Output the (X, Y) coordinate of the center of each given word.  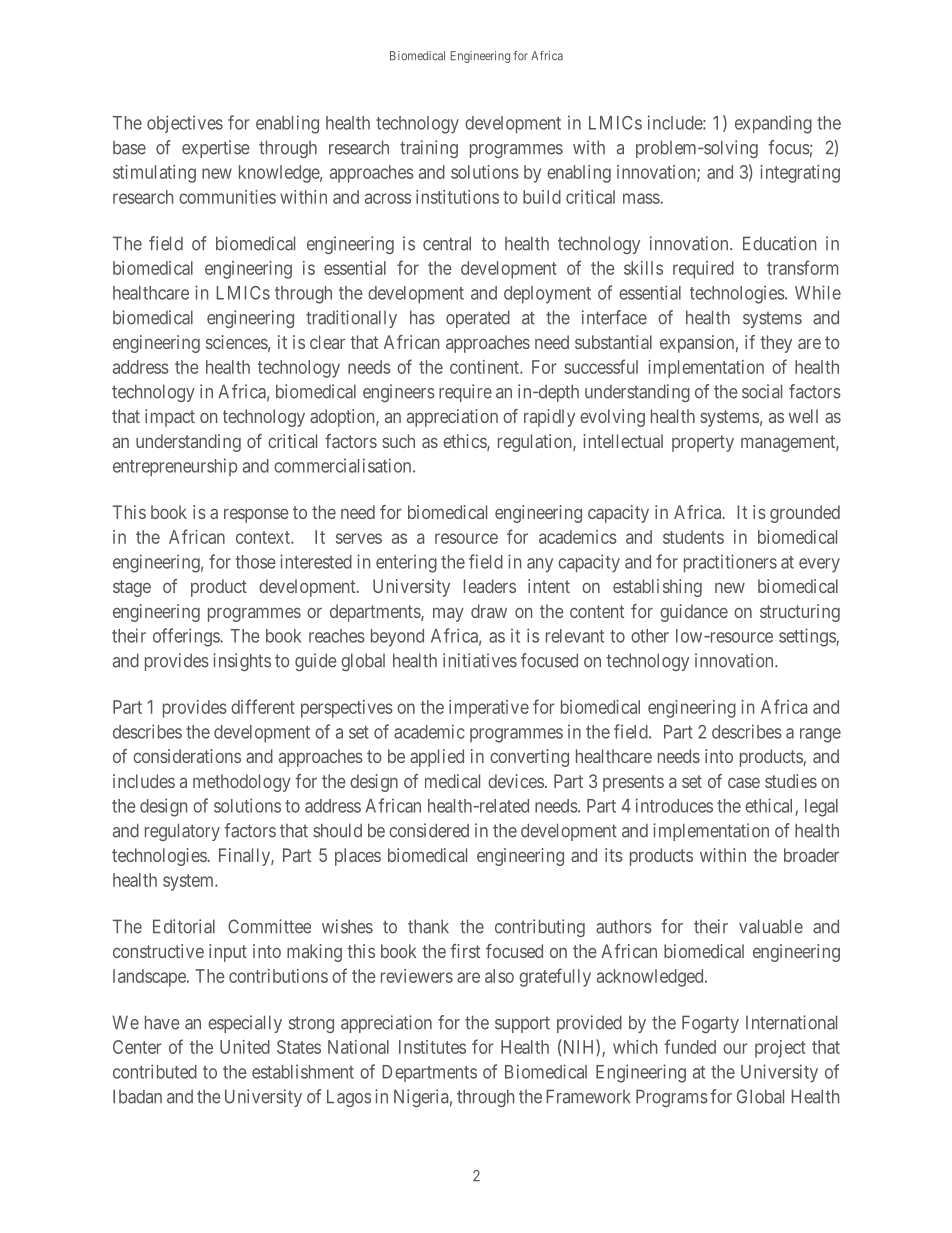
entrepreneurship (175, 467)
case (744, 783)
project (780, 1049)
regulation (536, 443)
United (245, 1047)
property (703, 443)
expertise (215, 149)
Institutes (432, 1047)
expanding (773, 124)
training (429, 149)
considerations (187, 756)
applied (437, 758)
